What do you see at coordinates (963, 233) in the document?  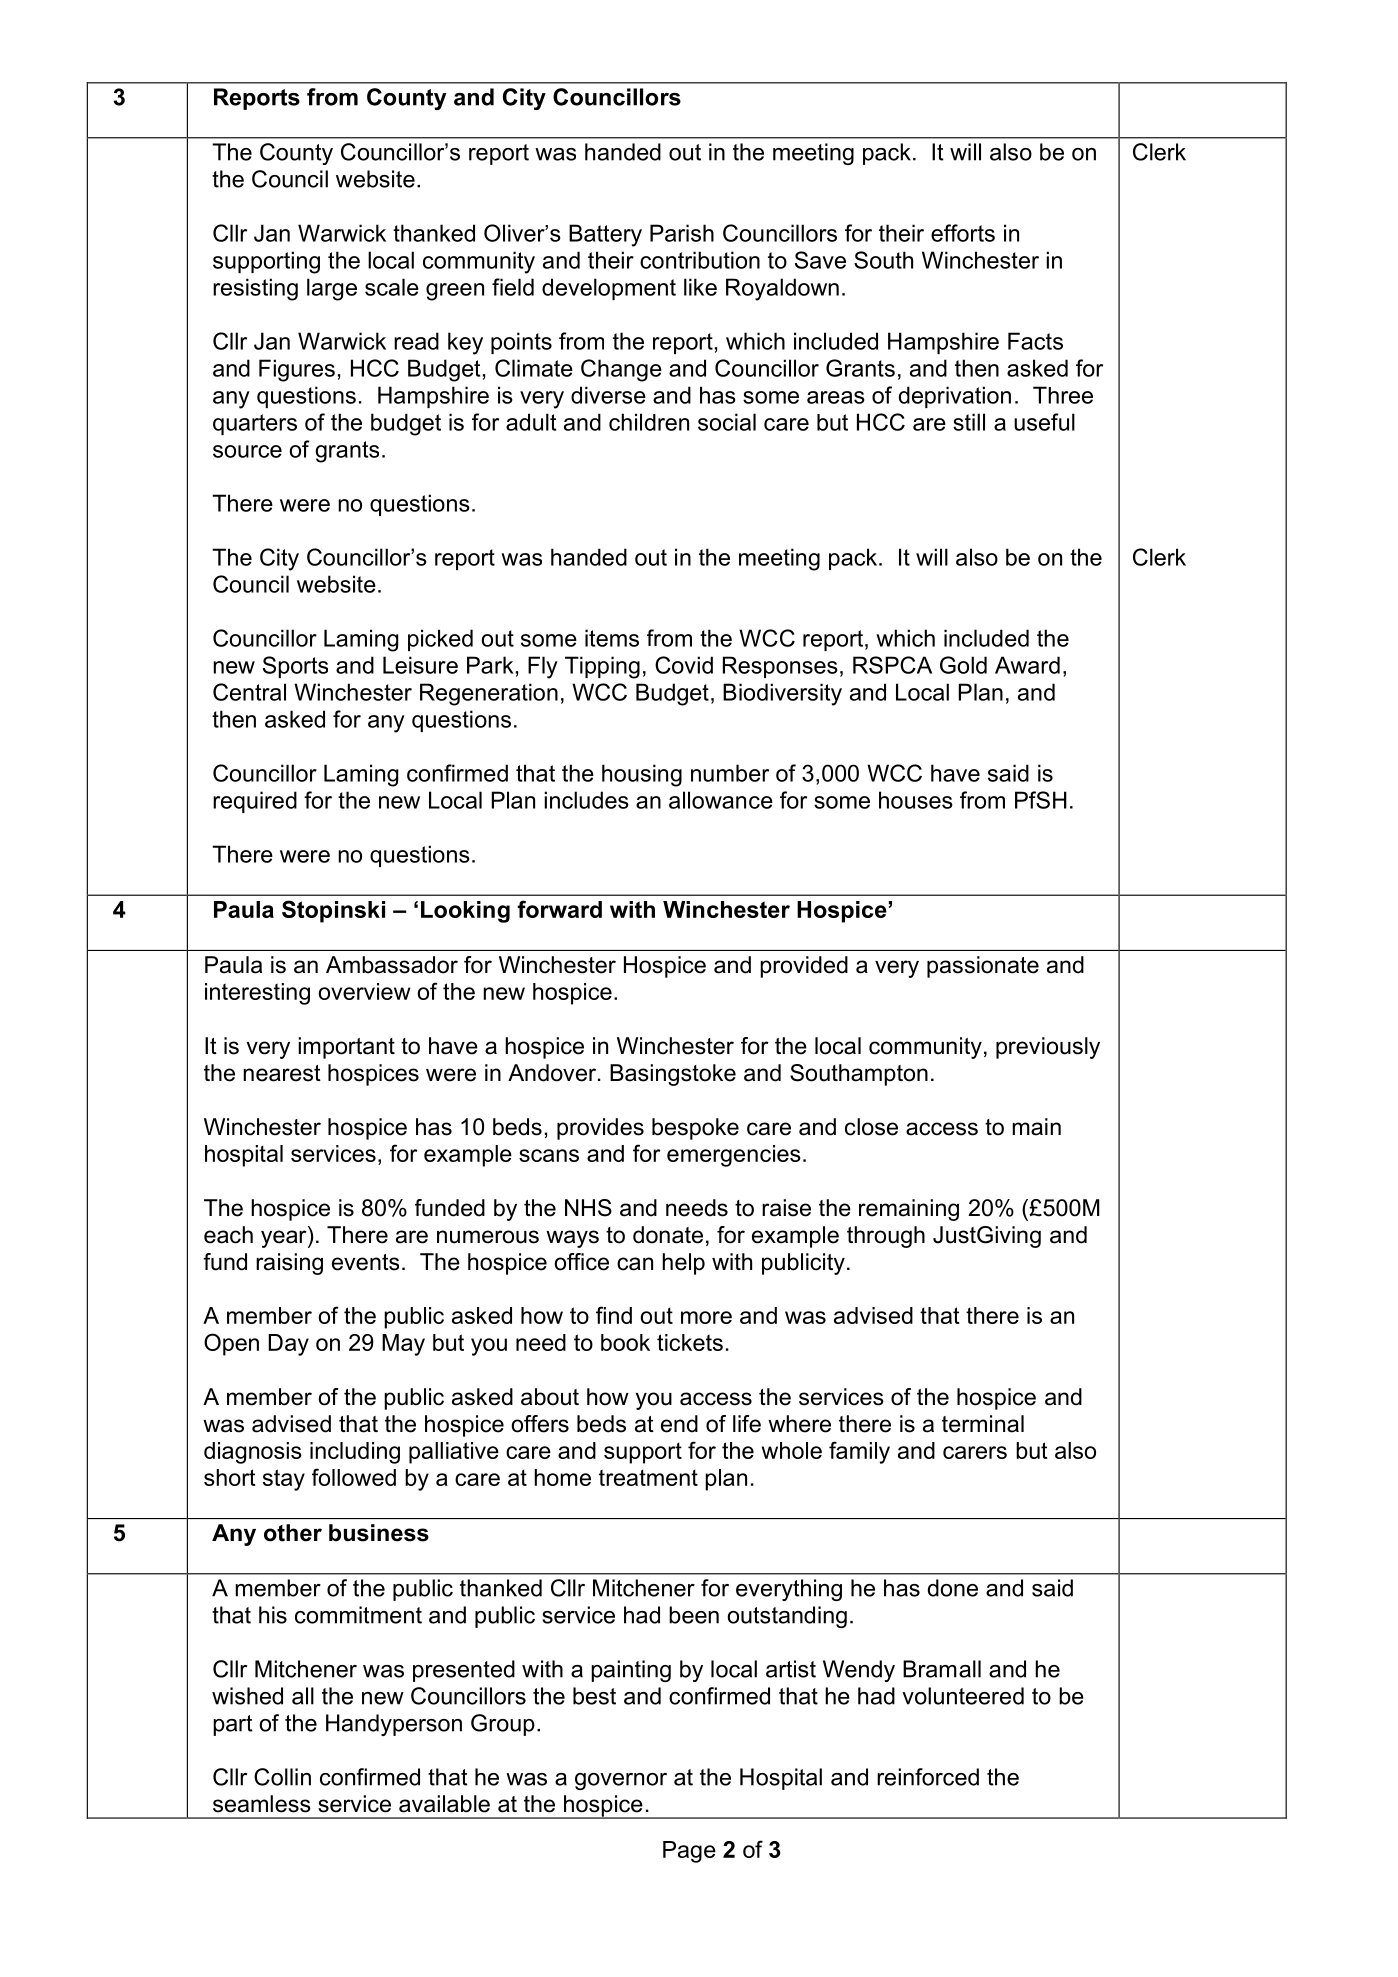 I see `efforts` at bounding box center [963, 233].
